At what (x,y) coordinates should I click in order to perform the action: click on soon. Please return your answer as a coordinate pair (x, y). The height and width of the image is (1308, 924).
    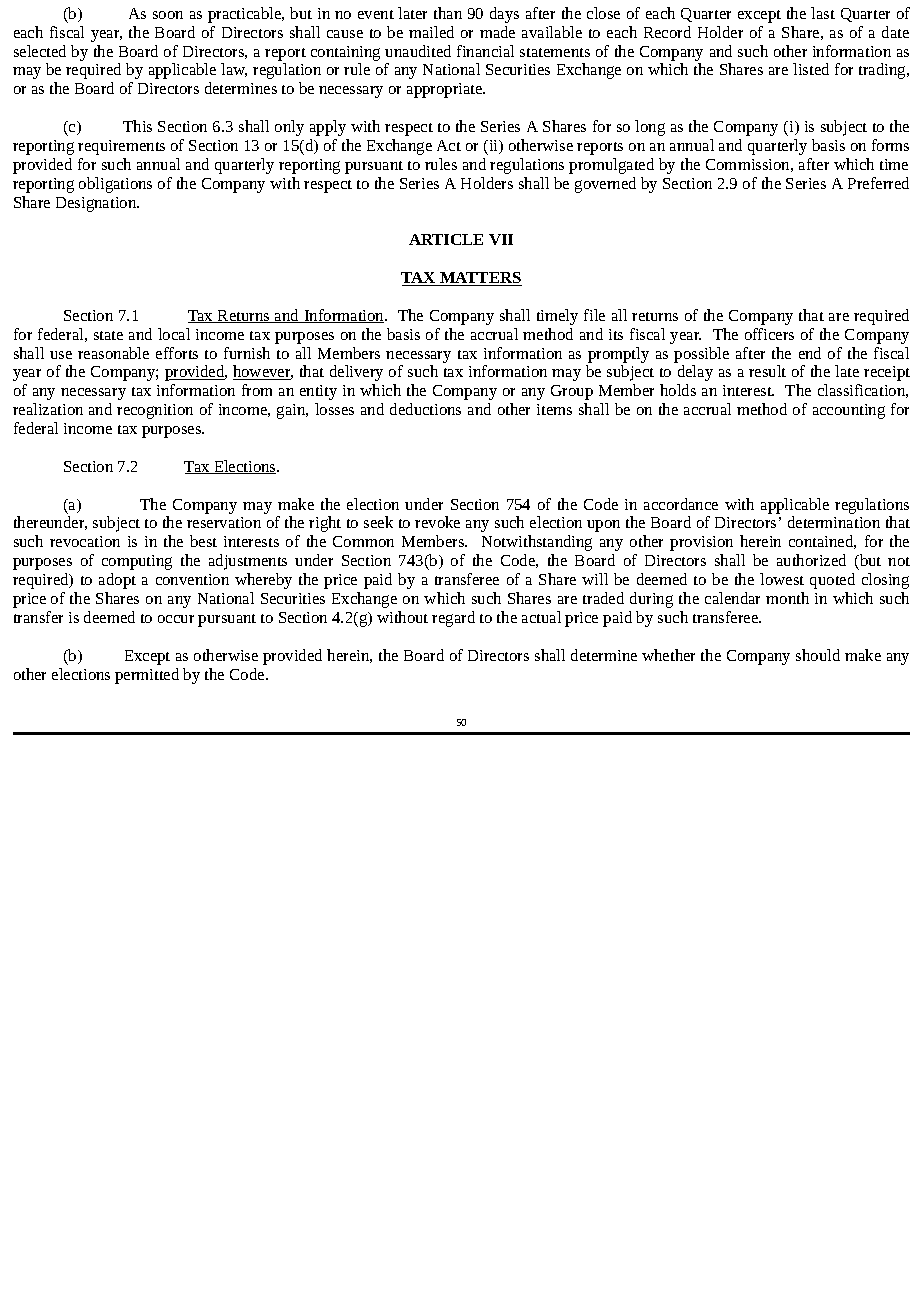
    Looking at the image, I should click on (168, 15).
